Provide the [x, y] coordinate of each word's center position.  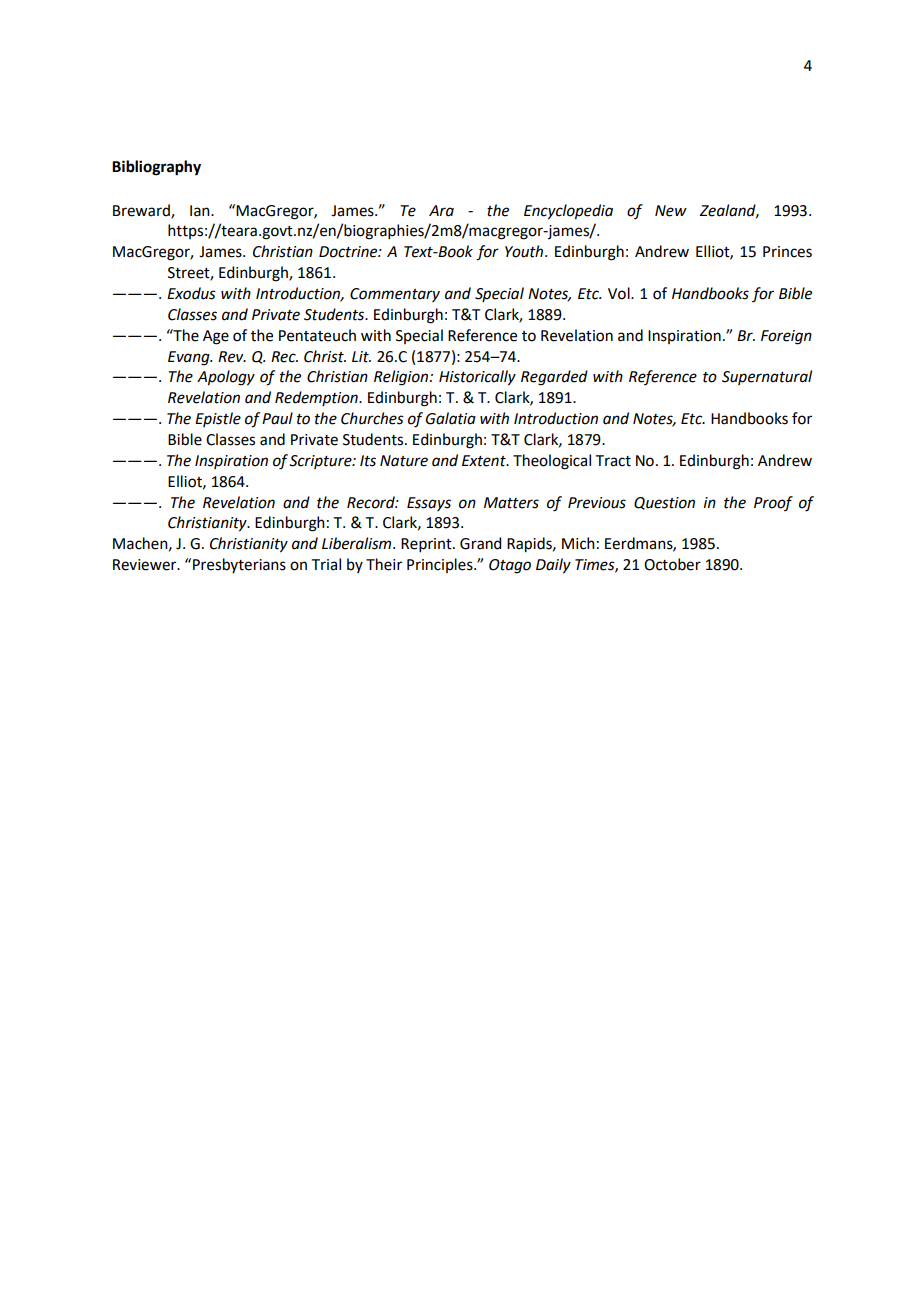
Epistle [218, 419]
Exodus [191, 293]
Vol [620, 293]
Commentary [395, 295]
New [671, 211]
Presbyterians [239, 565]
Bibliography [156, 168]
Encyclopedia [568, 212]
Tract [613, 461]
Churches [372, 418]
